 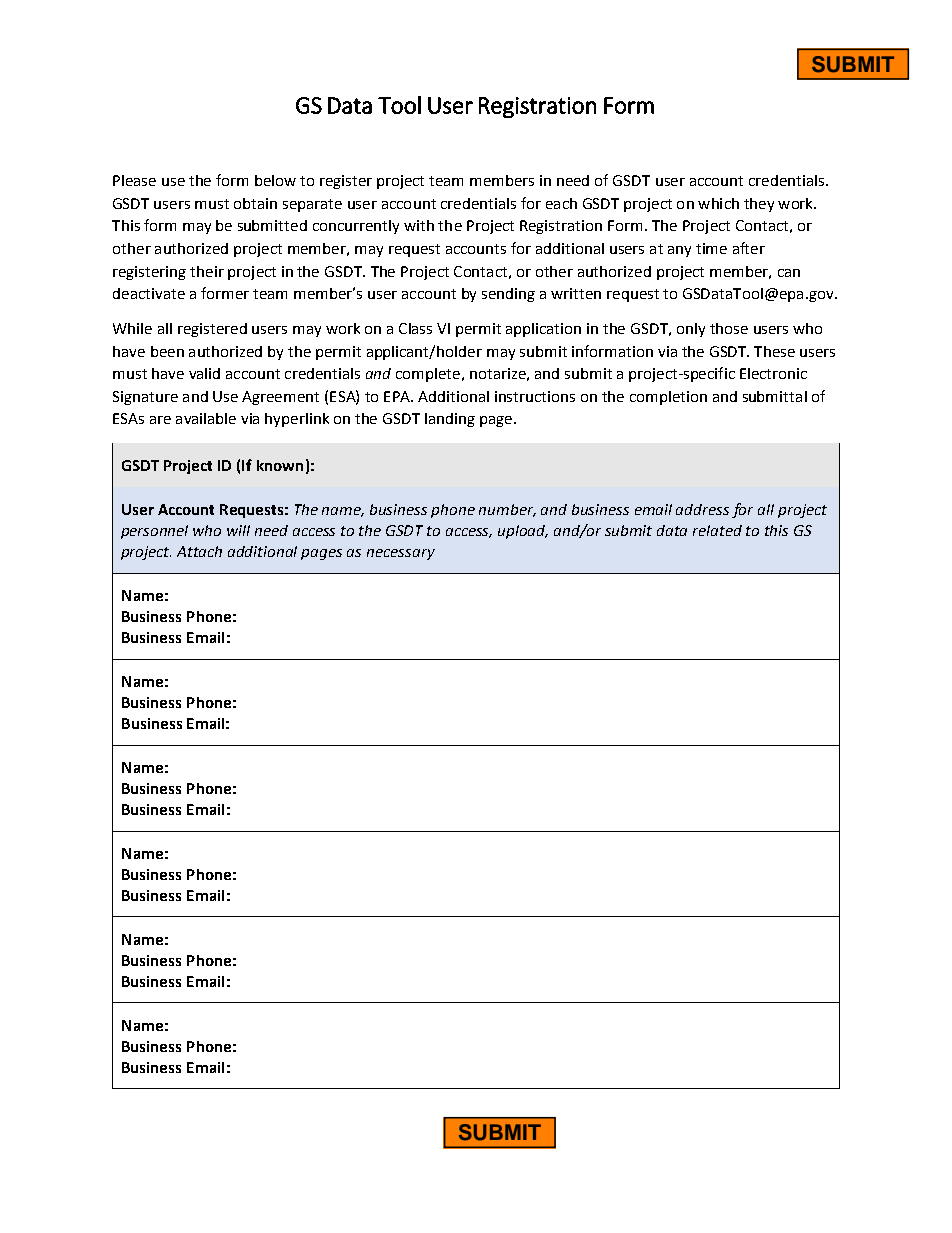 I want to click on available, so click(x=206, y=418).
